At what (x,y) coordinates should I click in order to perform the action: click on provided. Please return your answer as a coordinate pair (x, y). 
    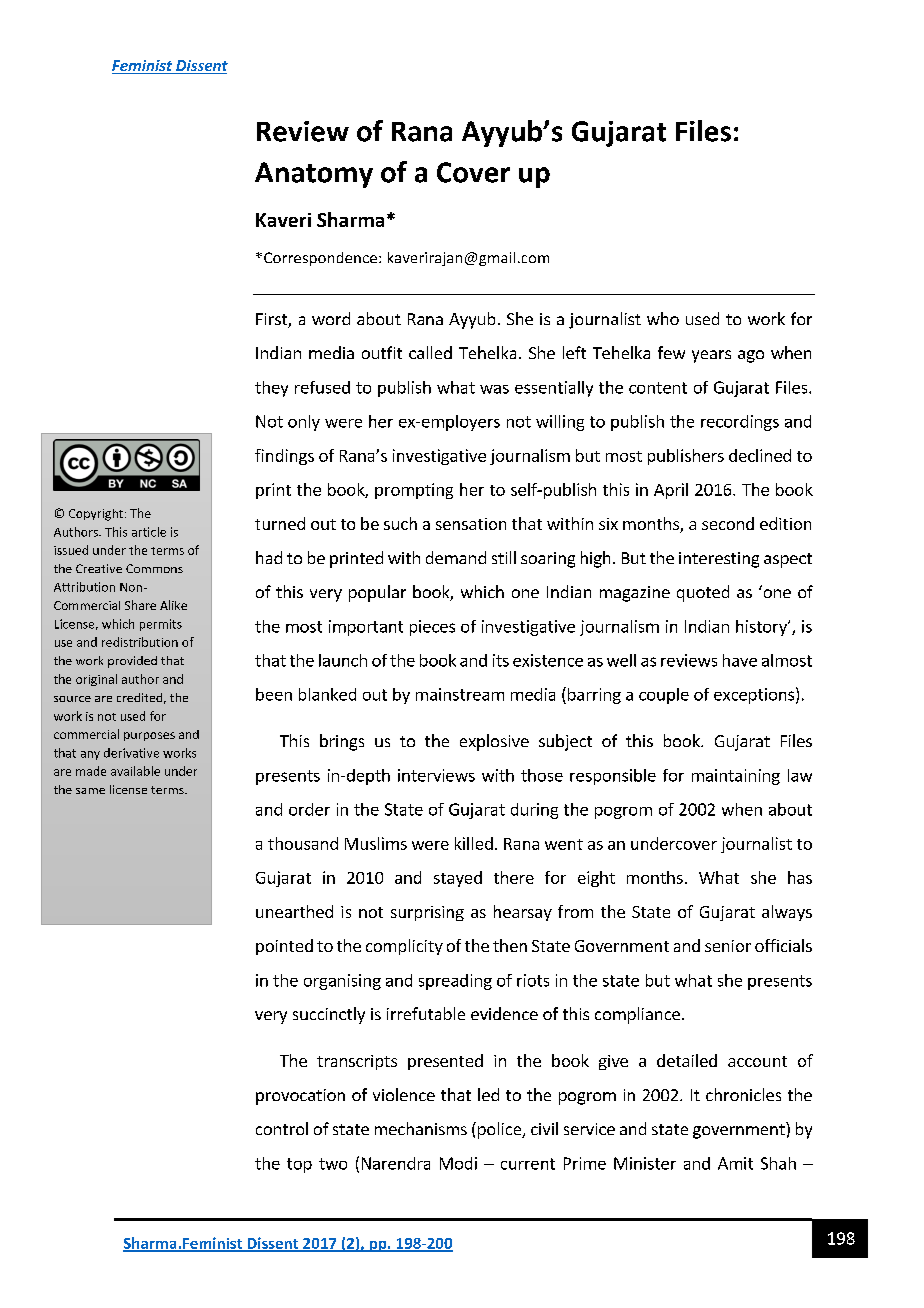
    Looking at the image, I should click on (132, 662).
